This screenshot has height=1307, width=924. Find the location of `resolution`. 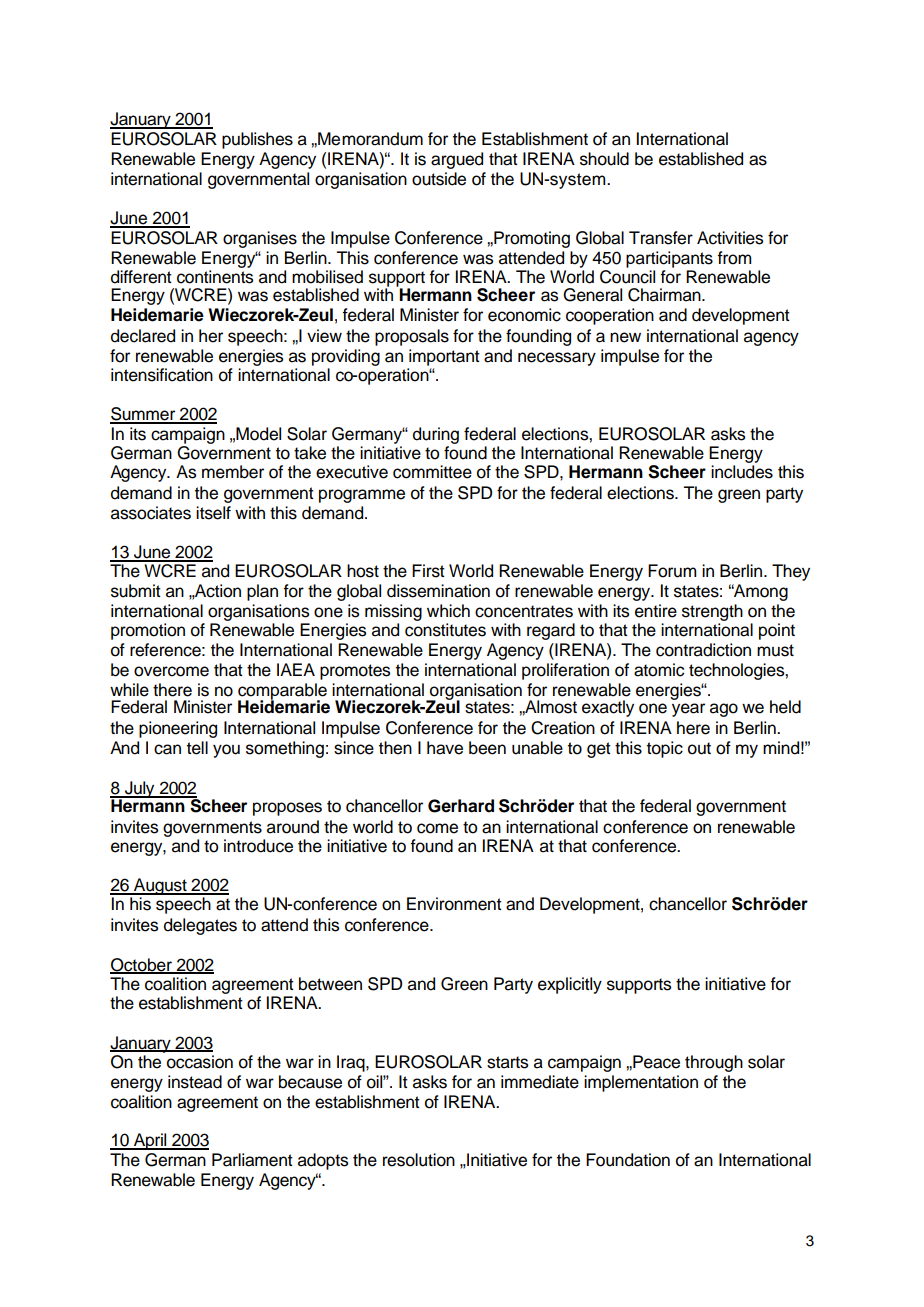

resolution is located at coordinates (419, 1160).
